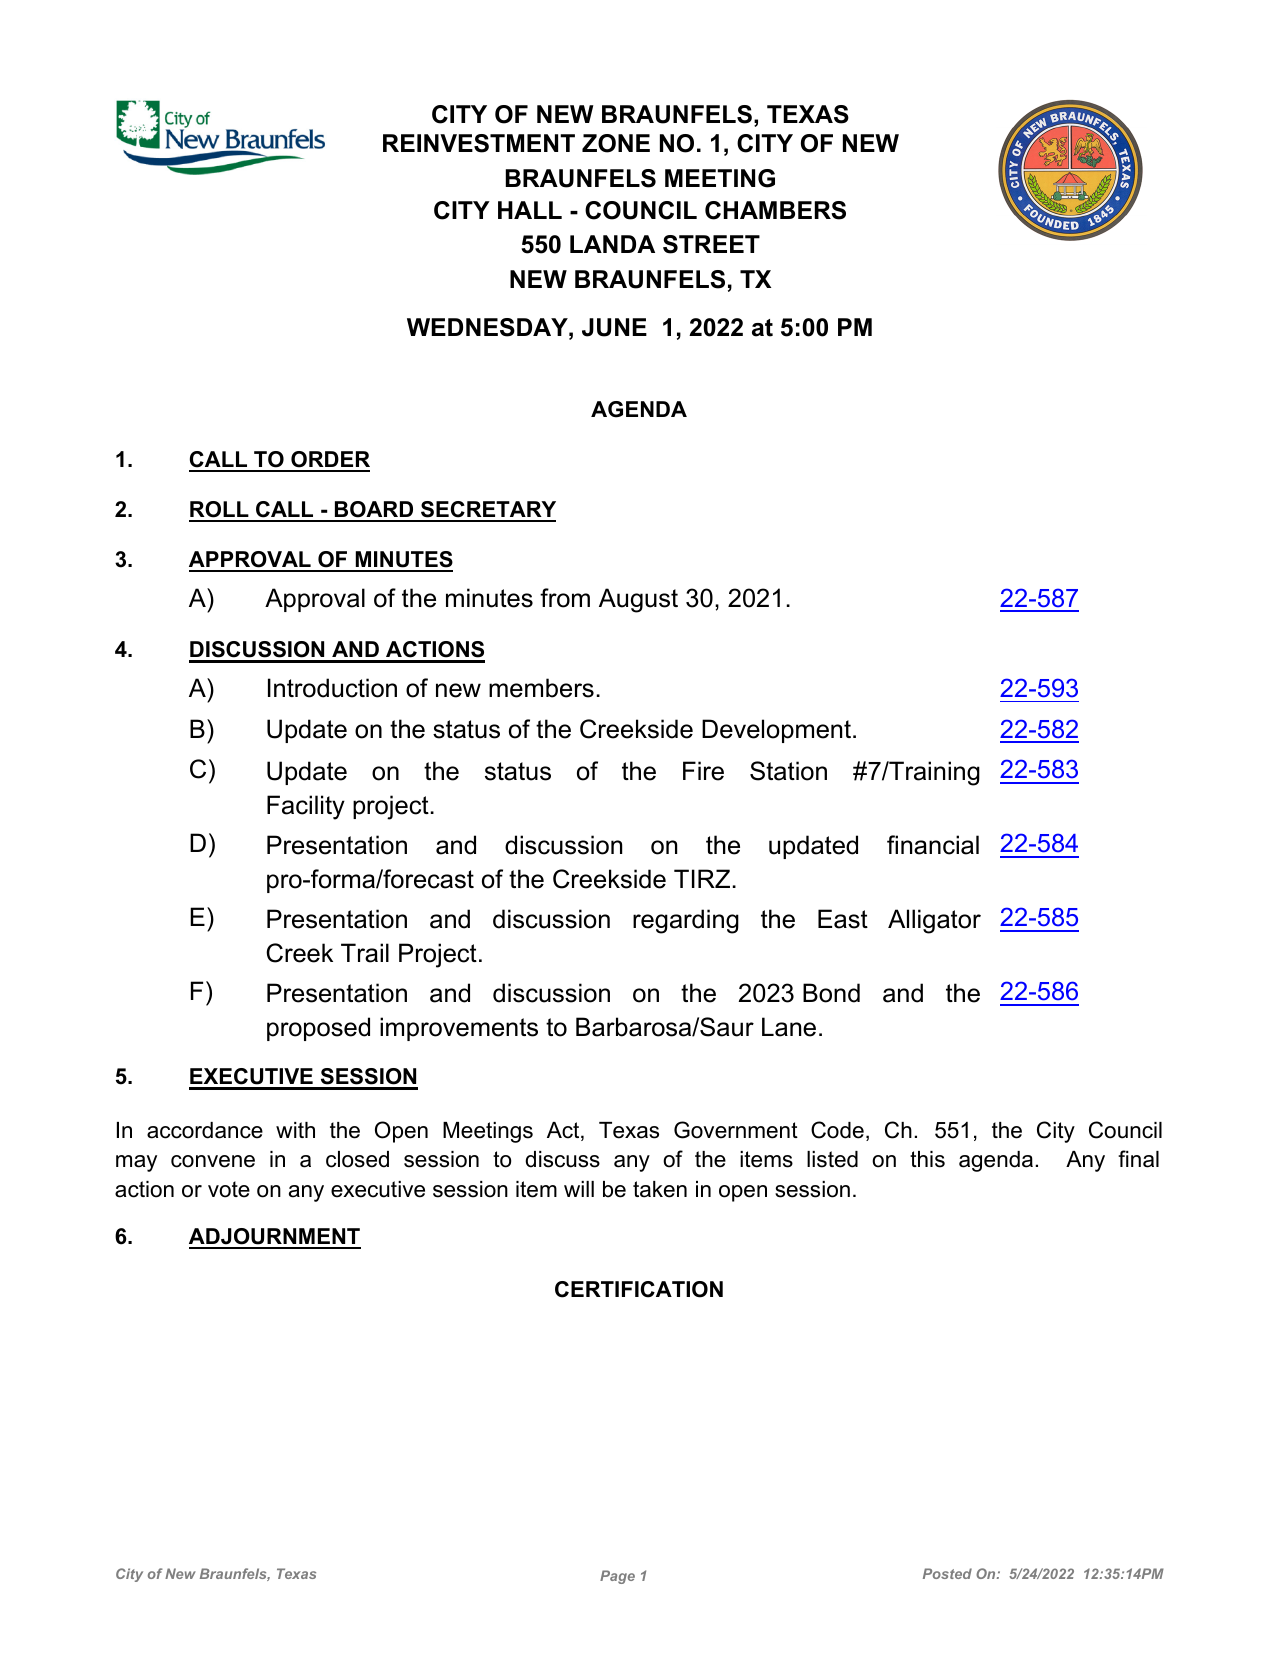 This screenshot has height=1663, width=1285. What do you see at coordinates (686, 921) in the screenshot?
I see `regarding` at bounding box center [686, 921].
